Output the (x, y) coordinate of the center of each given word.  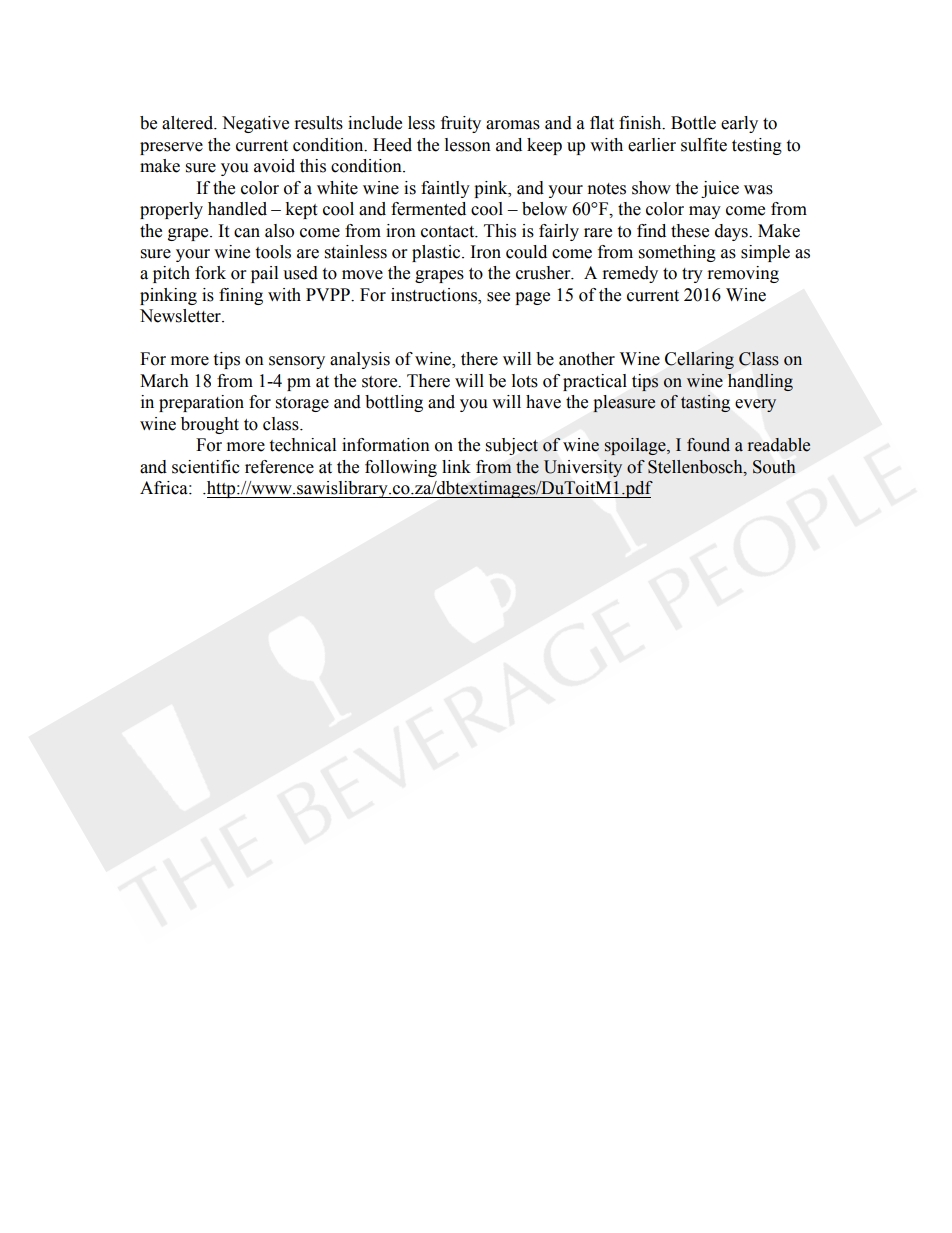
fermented (428, 209)
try (692, 275)
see (498, 297)
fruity (461, 124)
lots (525, 381)
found (708, 445)
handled (237, 209)
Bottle (693, 123)
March (164, 381)
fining (241, 296)
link (456, 466)
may (705, 212)
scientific (206, 467)
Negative (255, 124)
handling (760, 382)
